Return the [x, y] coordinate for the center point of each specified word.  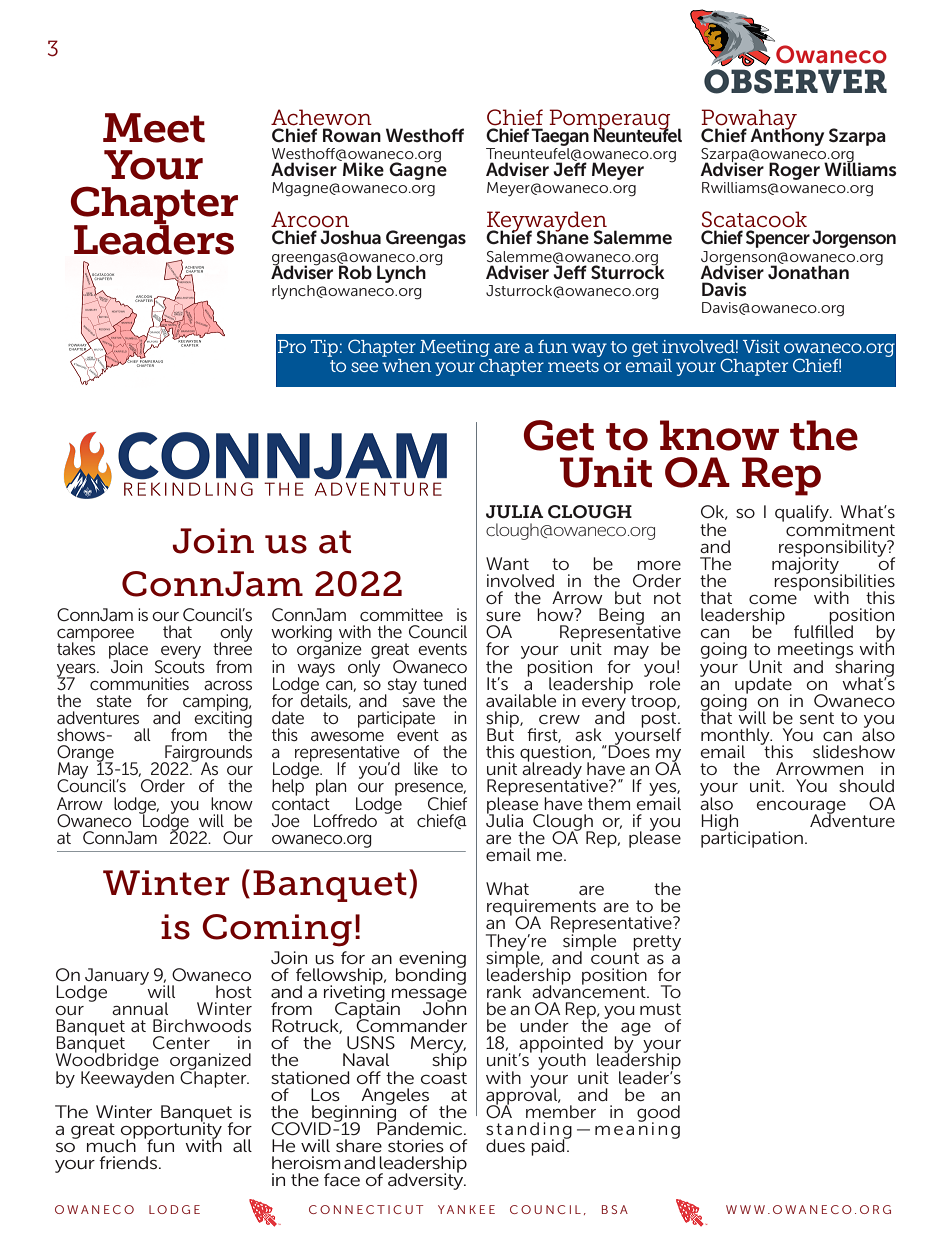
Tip [324, 348]
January [116, 977]
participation [752, 838]
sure [503, 616]
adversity [427, 1180]
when [407, 364]
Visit [761, 346]
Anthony [787, 136]
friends [128, 1162]
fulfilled [823, 630]
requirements [541, 908]
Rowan [352, 135]
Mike [362, 168]
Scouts [180, 665]
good [658, 1114]
